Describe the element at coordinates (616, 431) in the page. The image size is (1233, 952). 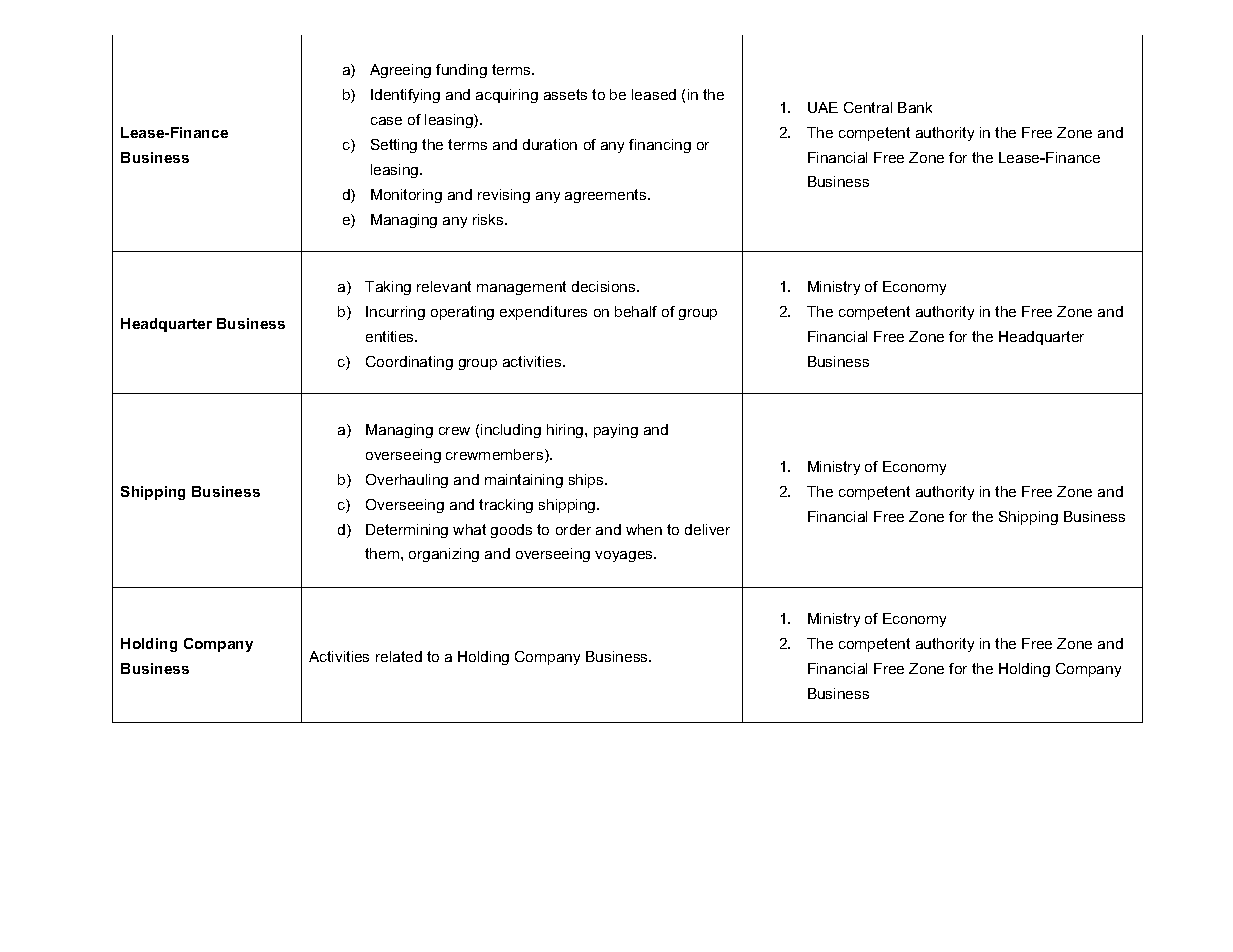
I see `paying` at that location.
